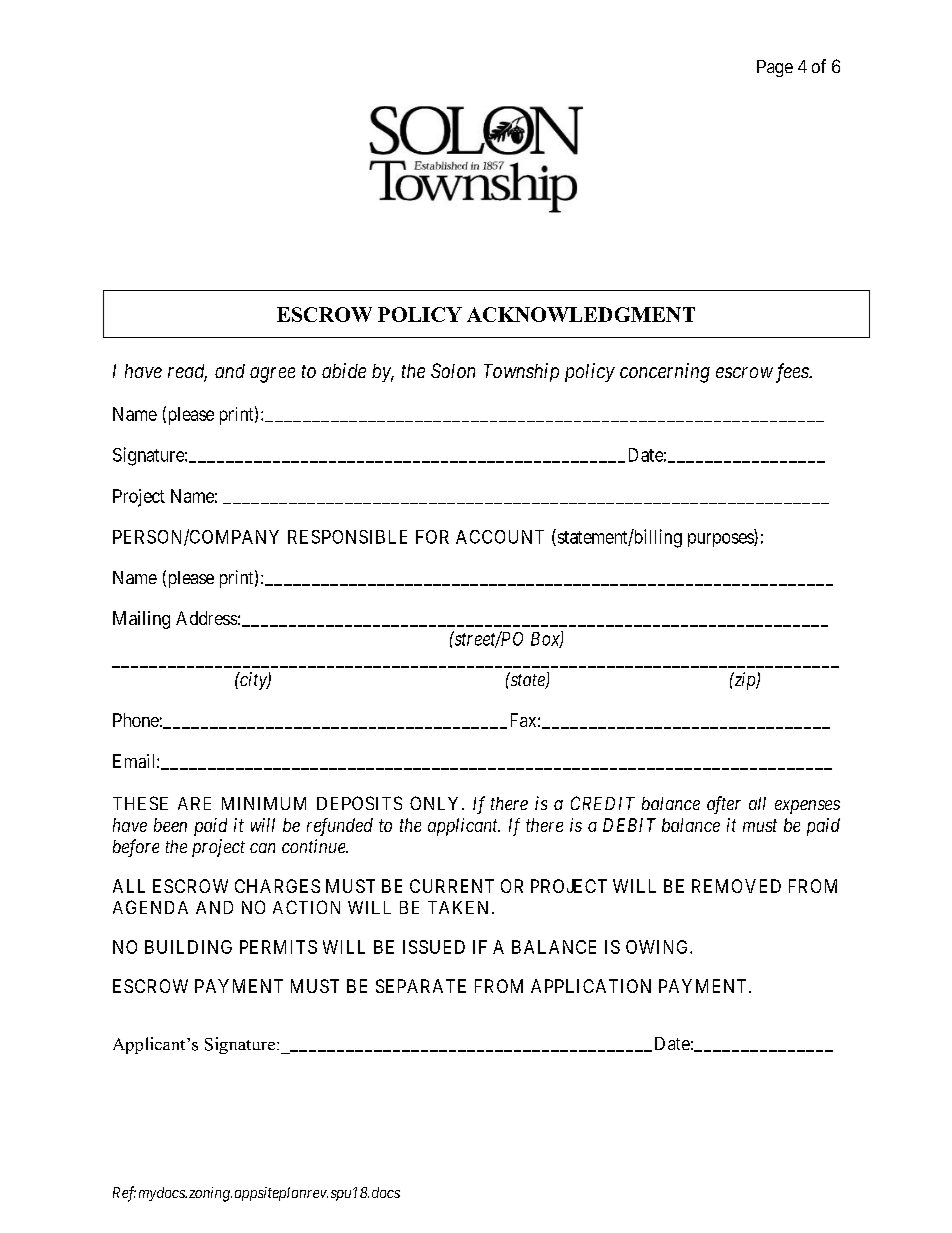 This screenshot has height=1233, width=952. Describe the element at coordinates (581, 314) in the screenshot. I see `ACKNOWLEDGMENT` at that location.
